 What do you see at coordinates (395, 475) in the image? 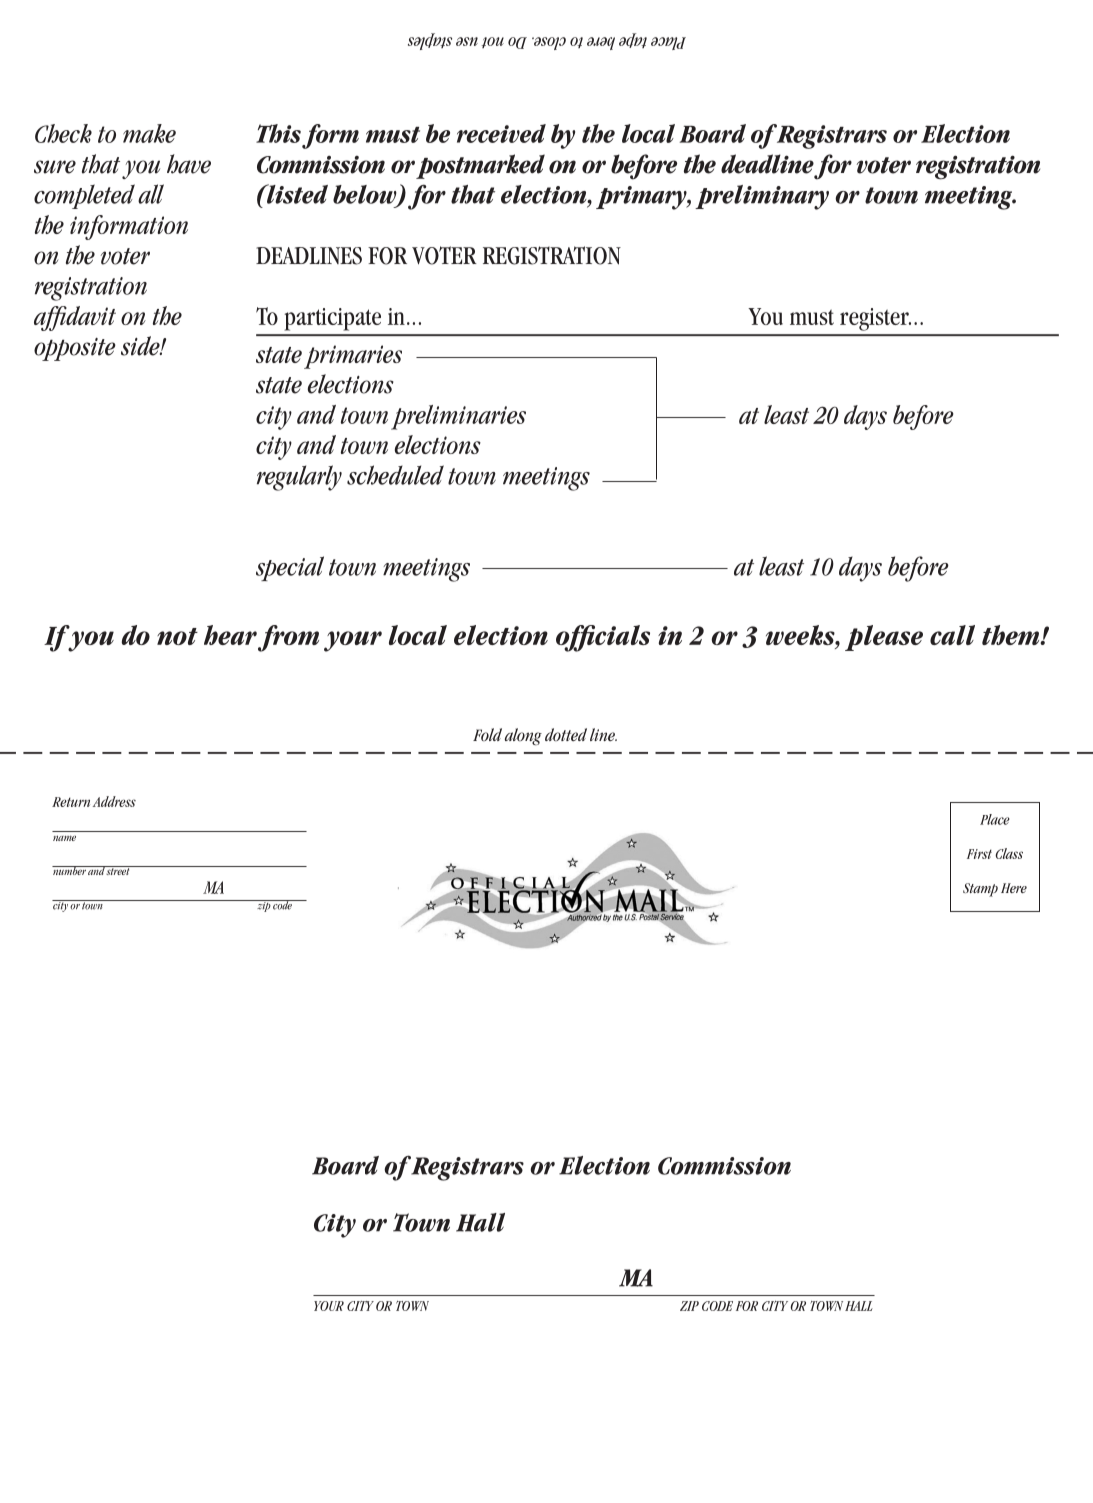
I see `scheduled` at bounding box center [395, 475].
